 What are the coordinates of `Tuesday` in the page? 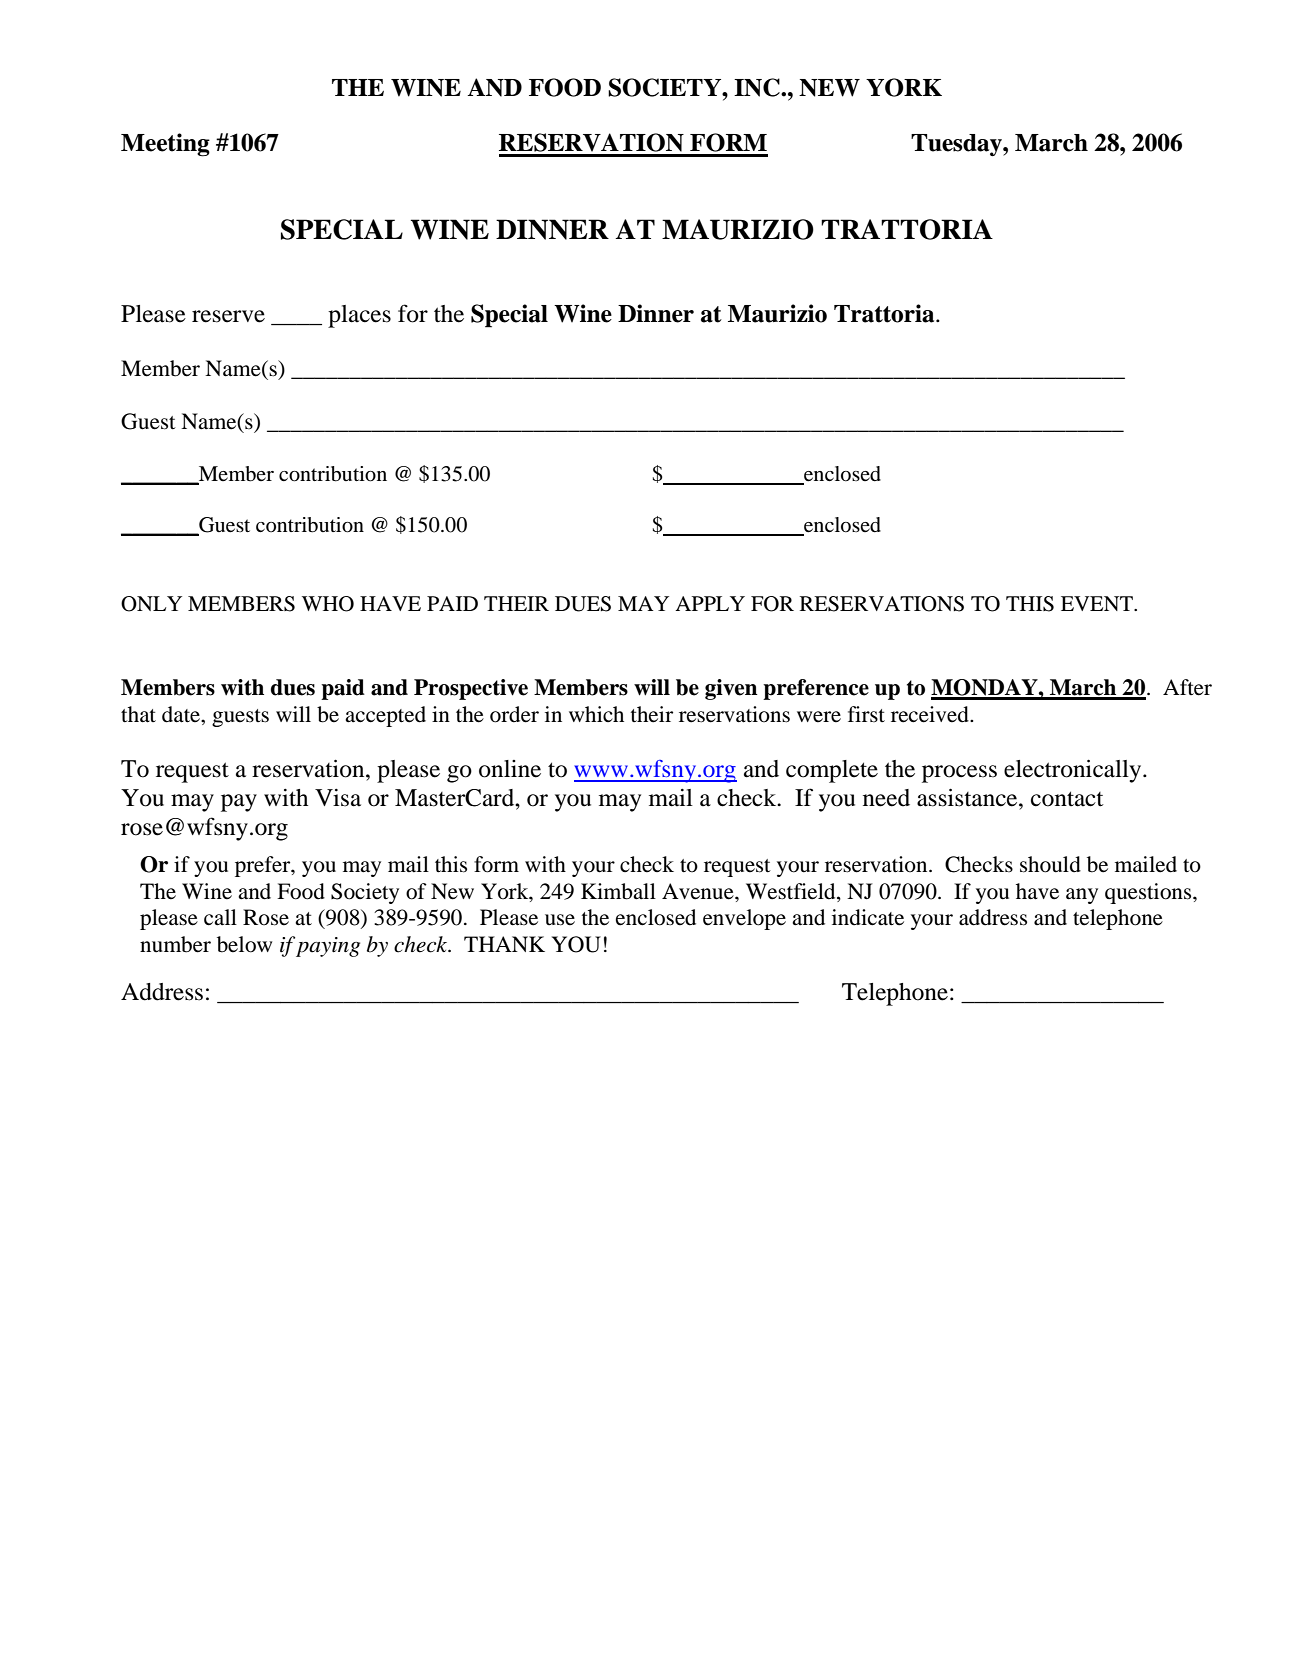 It's located at (957, 145).
